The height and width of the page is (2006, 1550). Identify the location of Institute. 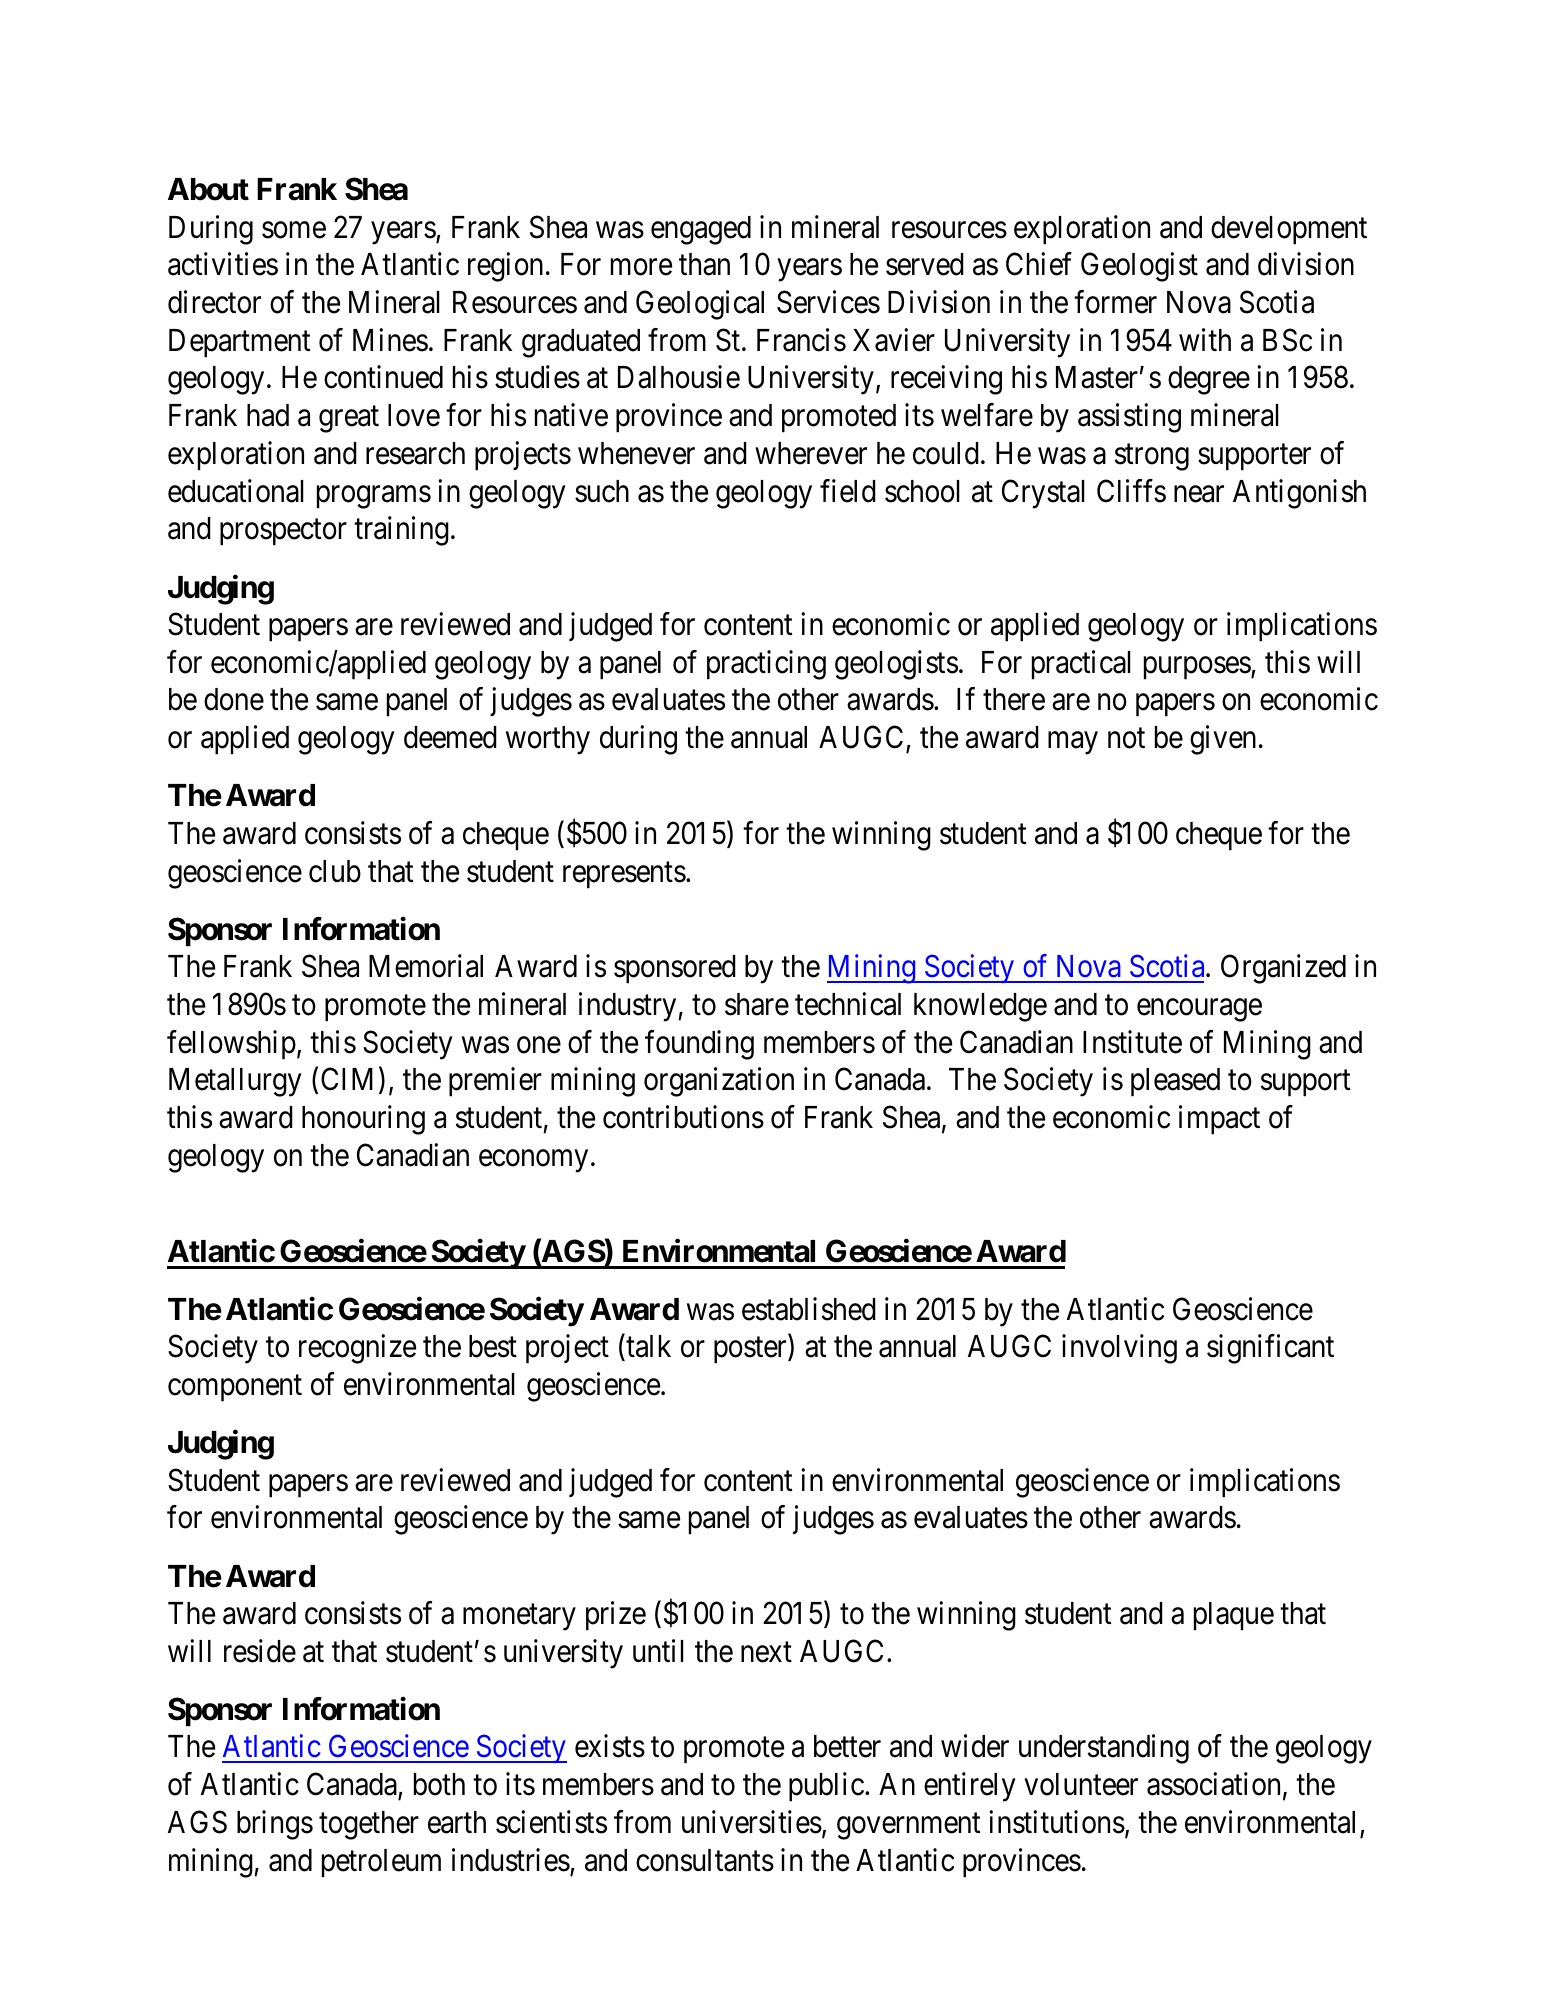
(1132, 1042).
